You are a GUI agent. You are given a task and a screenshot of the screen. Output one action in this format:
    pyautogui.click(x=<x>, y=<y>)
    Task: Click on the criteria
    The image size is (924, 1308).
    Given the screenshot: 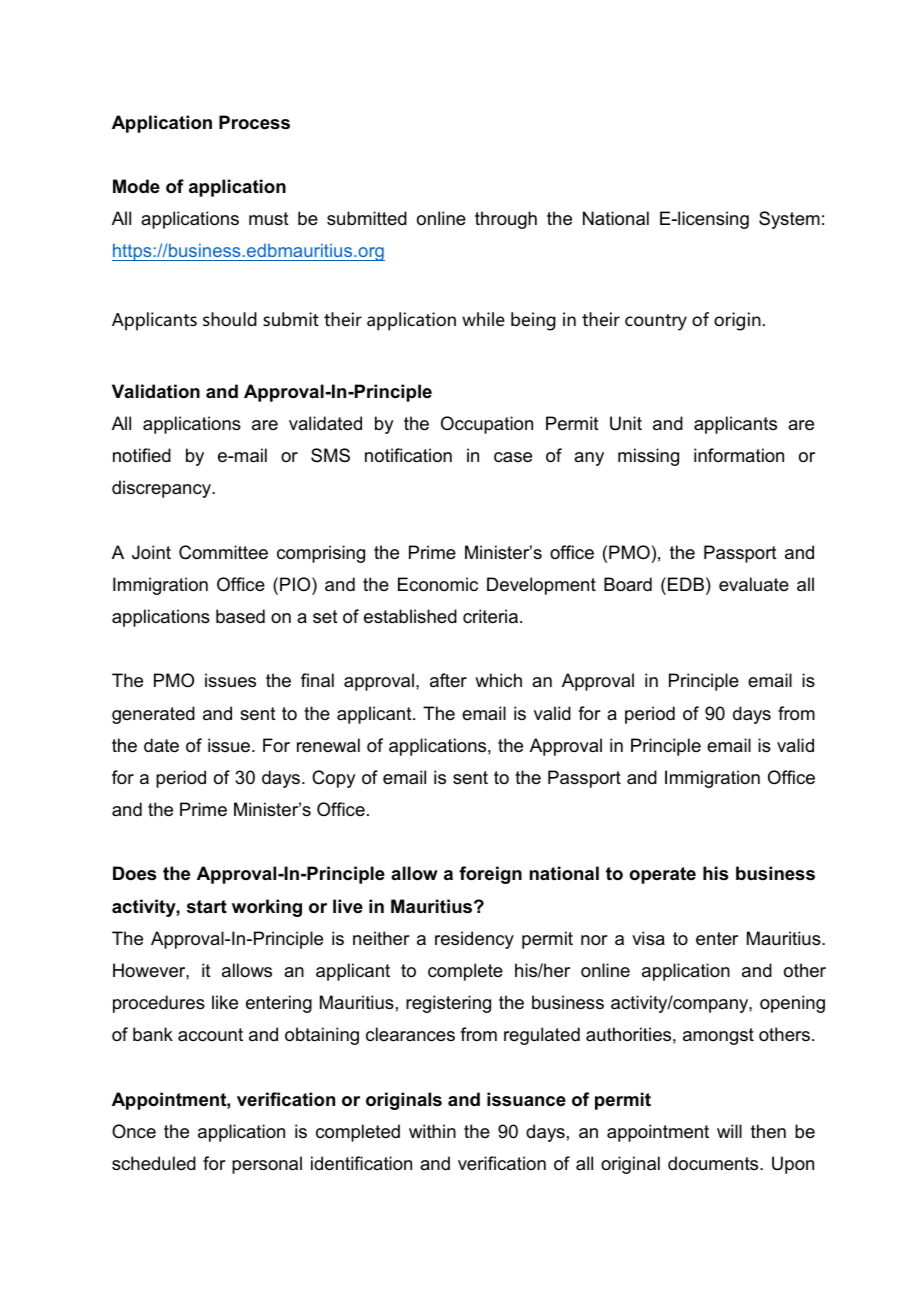 What is the action you would take?
    pyautogui.click(x=490, y=616)
